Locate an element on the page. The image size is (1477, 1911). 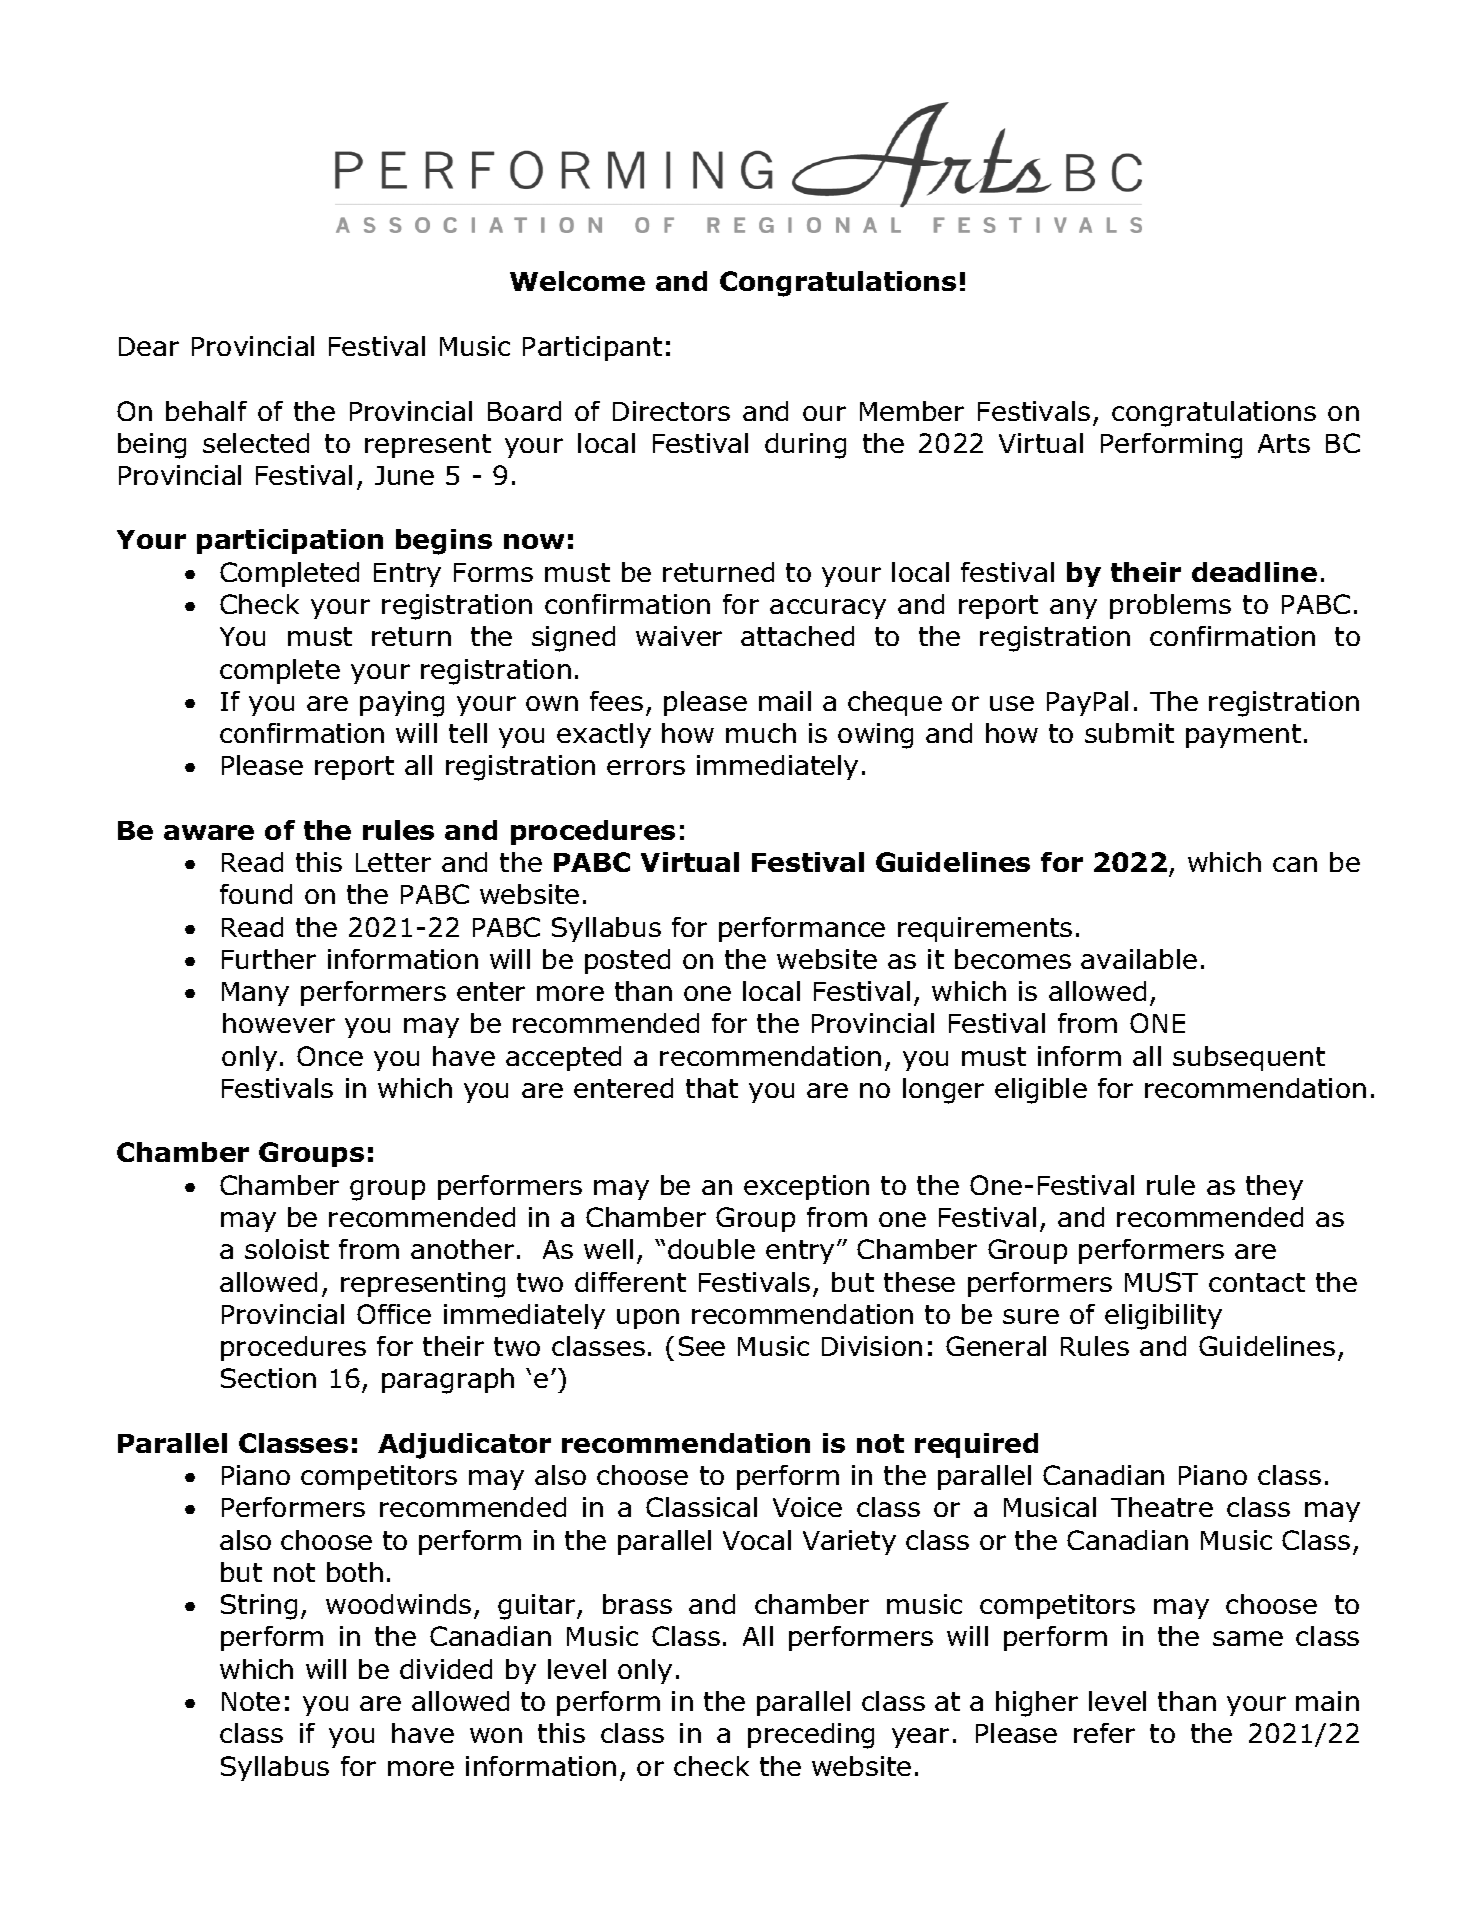
Arts is located at coordinates (1284, 443).
